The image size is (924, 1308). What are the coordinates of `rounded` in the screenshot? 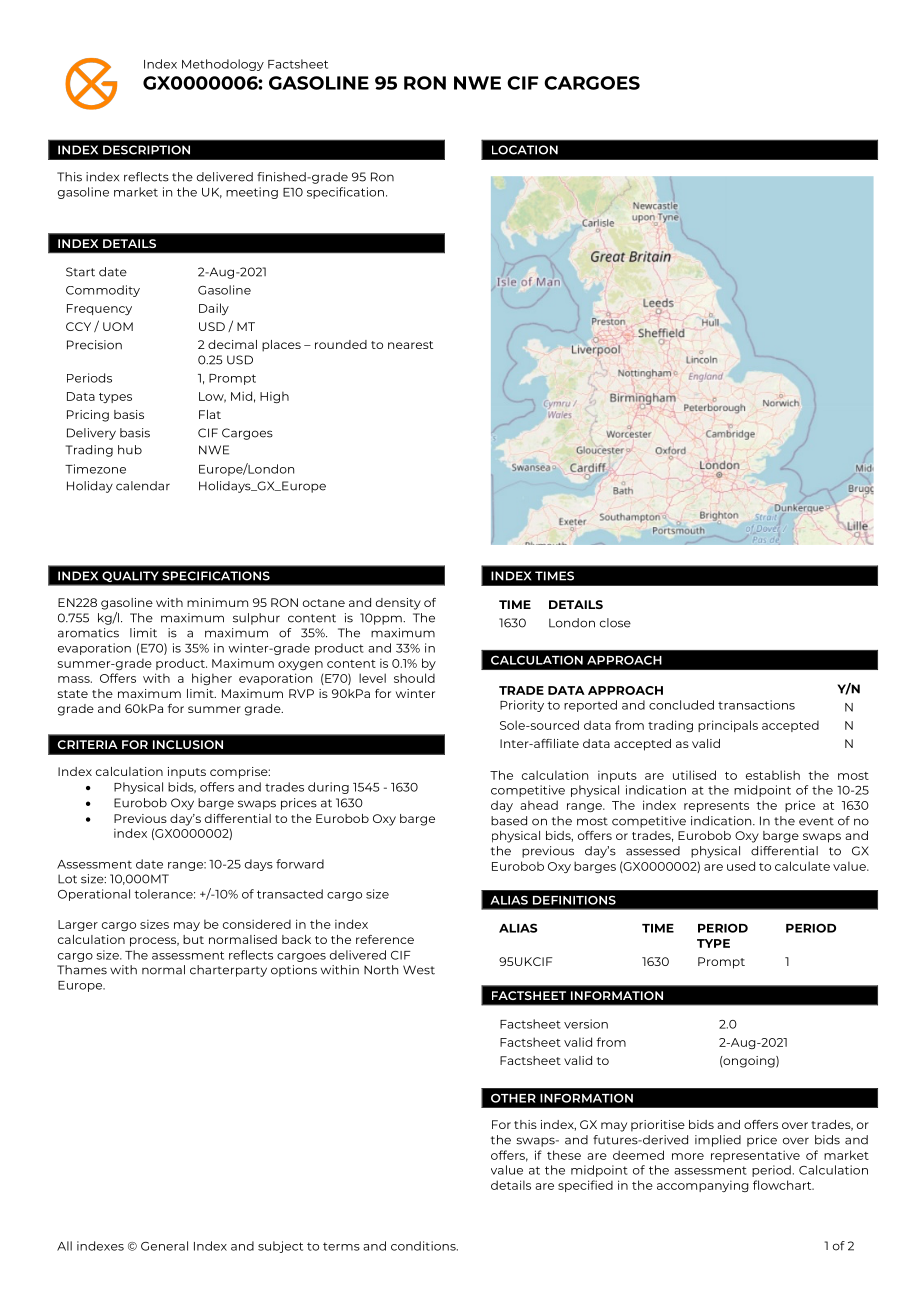 It's located at (341, 344).
